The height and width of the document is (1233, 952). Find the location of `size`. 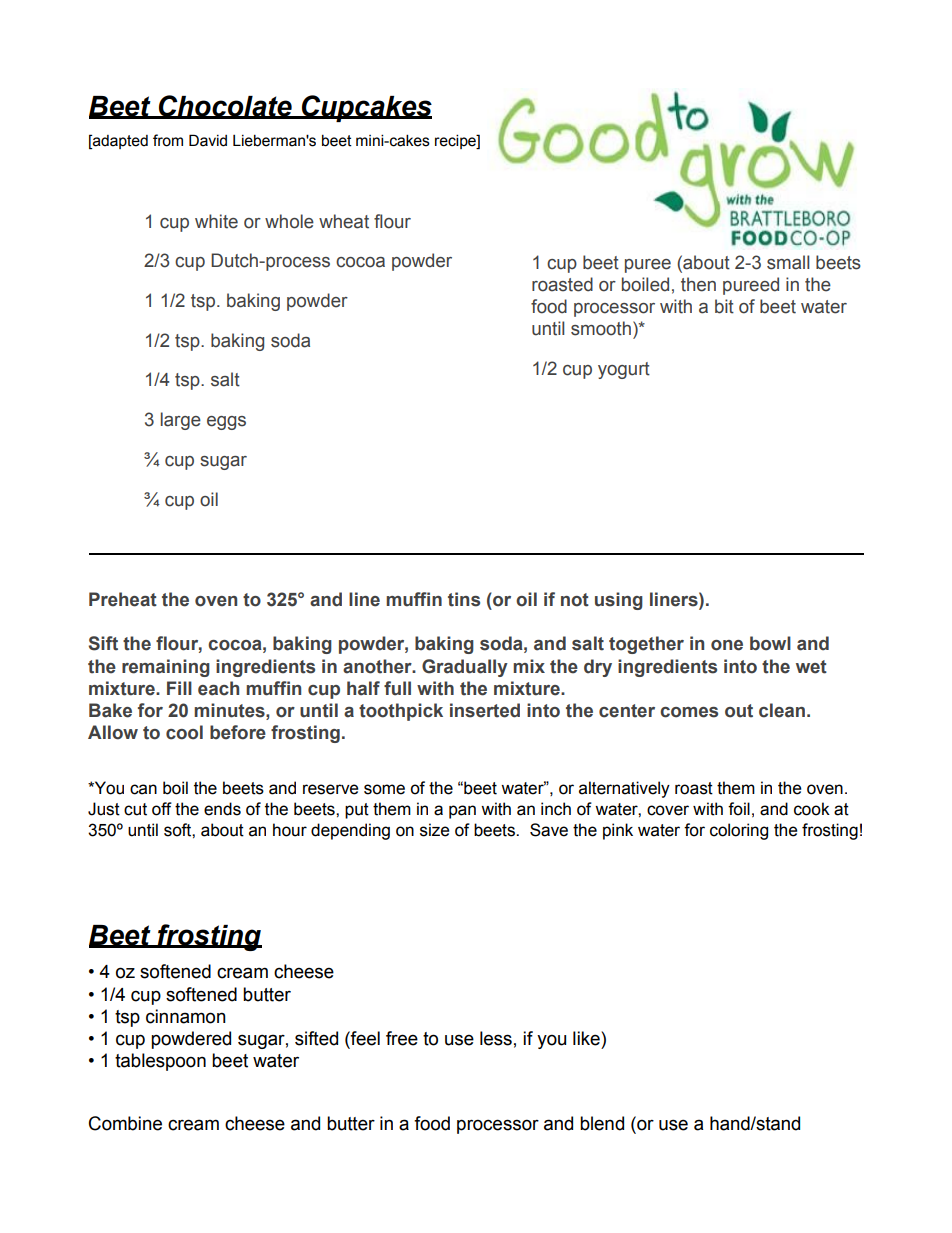

size is located at coordinates (434, 830).
